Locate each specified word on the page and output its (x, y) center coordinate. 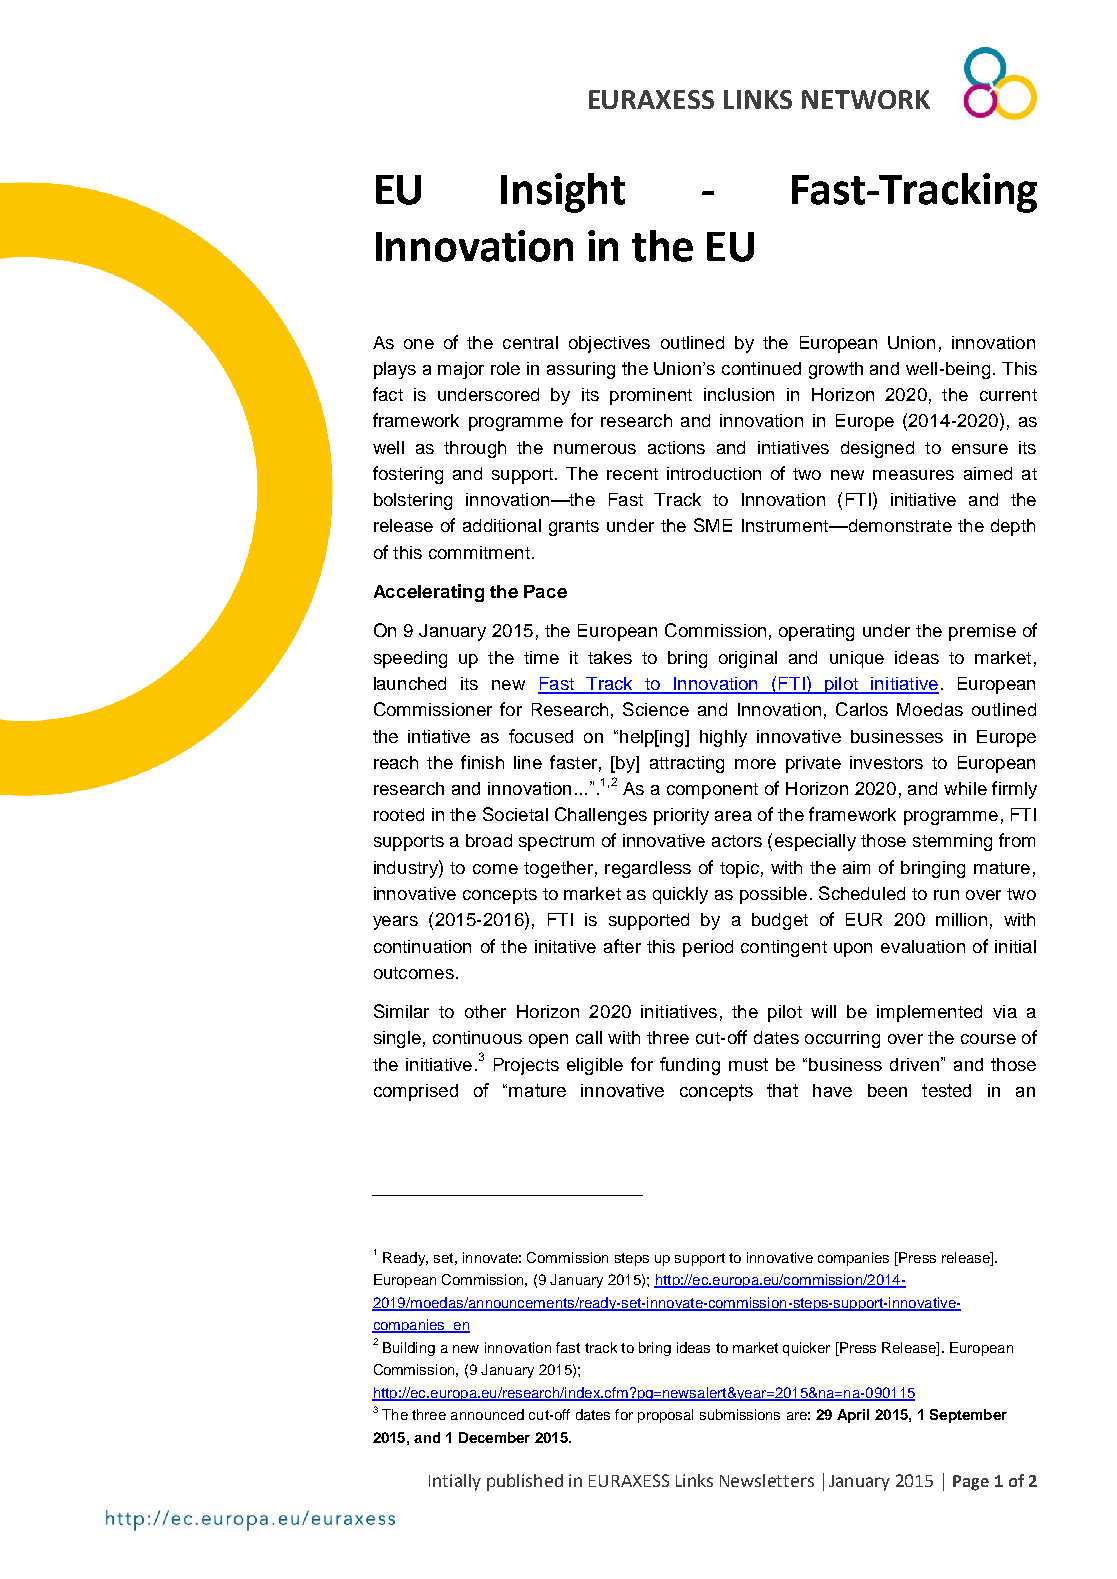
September (968, 1416)
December (494, 1437)
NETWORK (866, 99)
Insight (563, 193)
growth (836, 370)
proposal (665, 1416)
